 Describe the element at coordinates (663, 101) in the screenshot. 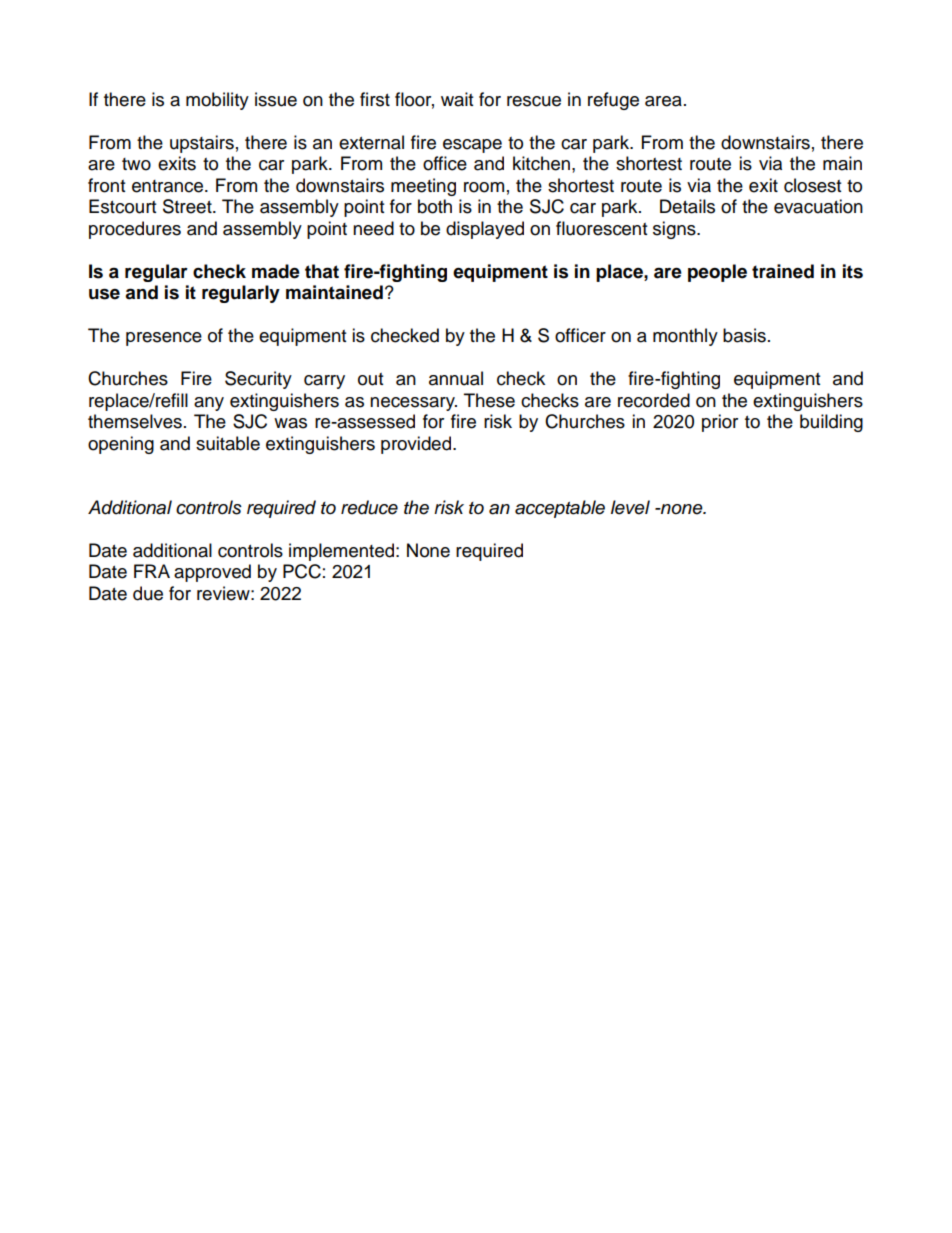

I see `area` at that location.
